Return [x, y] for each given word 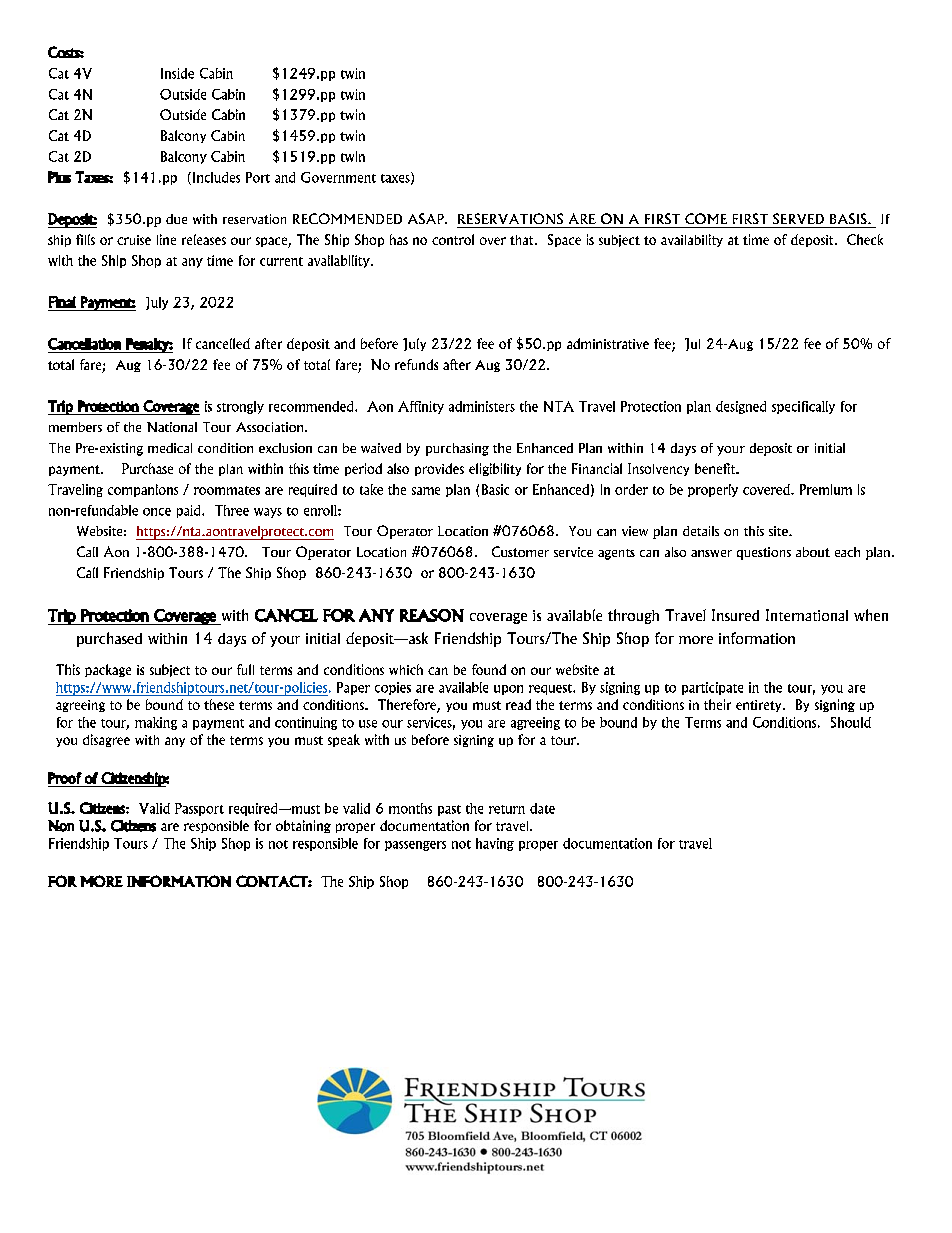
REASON [432, 615]
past [449, 810]
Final [62, 302]
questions [764, 553]
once [157, 512]
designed [741, 407]
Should [851, 722]
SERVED [798, 218]
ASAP [427, 218]
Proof [65, 778]
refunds [416, 364]
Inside [177, 73]
